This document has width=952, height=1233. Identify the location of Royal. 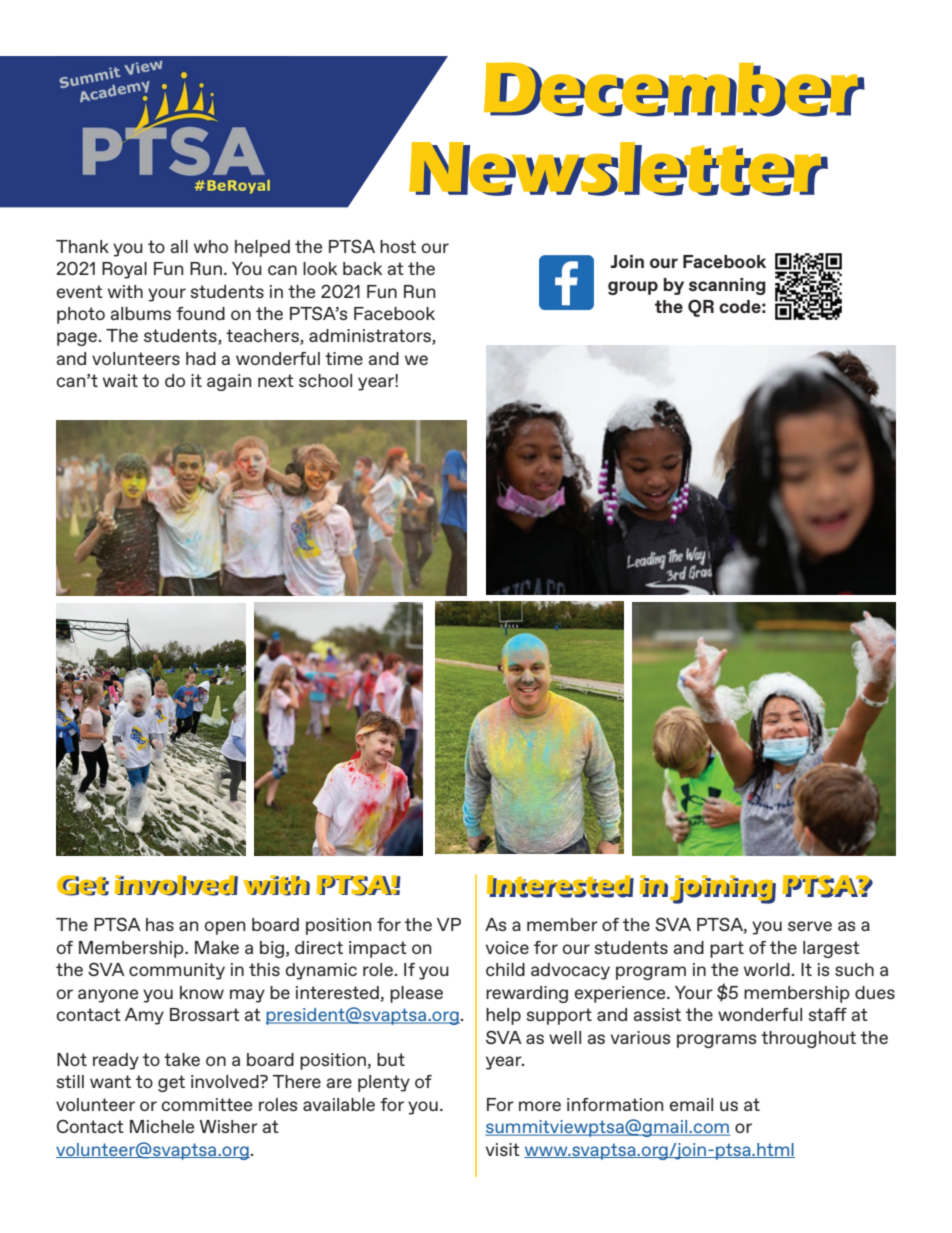
(124, 270).
